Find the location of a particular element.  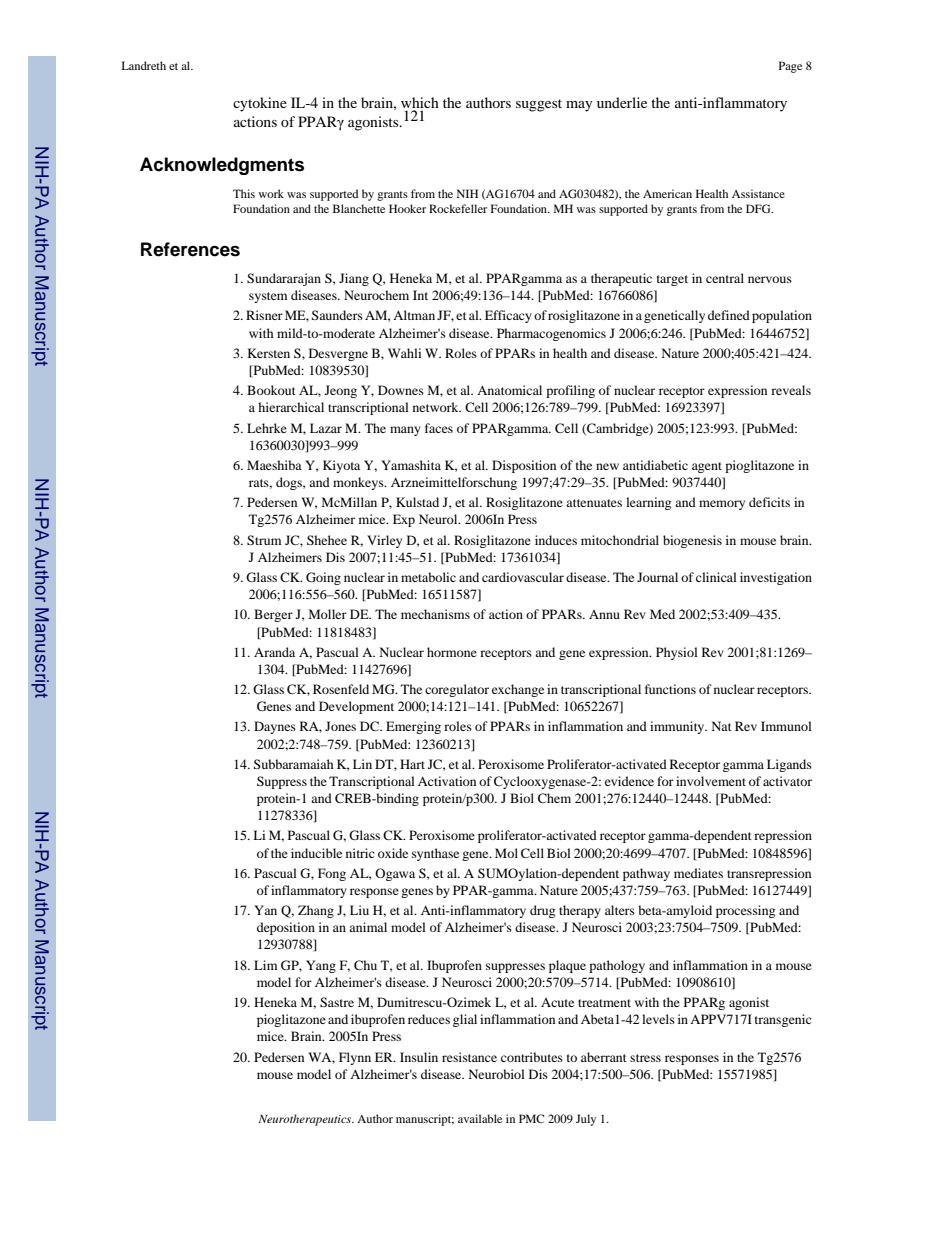

drug is located at coordinates (542, 911).
